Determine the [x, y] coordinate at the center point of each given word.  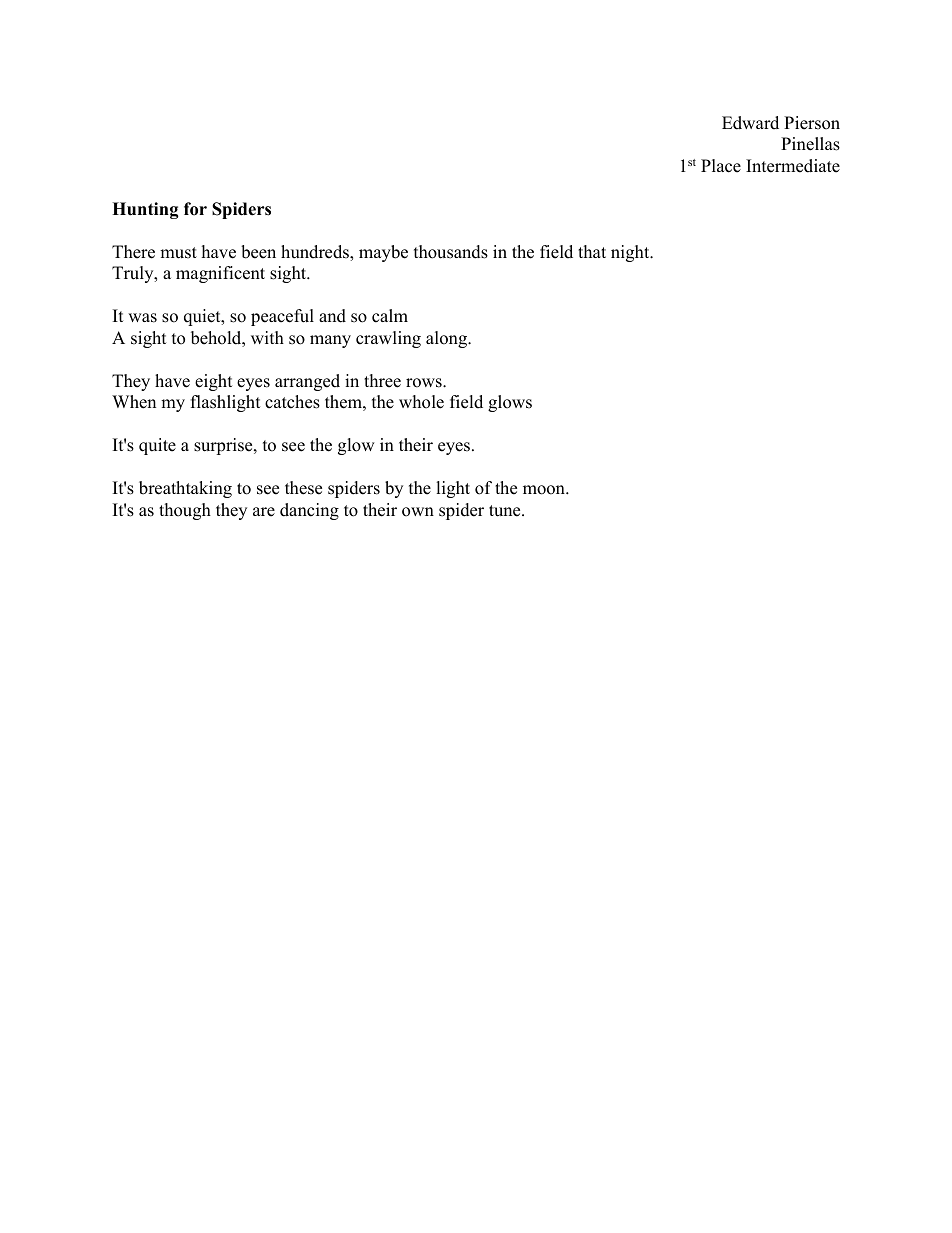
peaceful [282, 317]
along [447, 339]
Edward [750, 123]
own [418, 512]
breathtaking [185, 489]
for [195, 209]
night [631, 253]
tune [506, 511]
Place [721, 166]
